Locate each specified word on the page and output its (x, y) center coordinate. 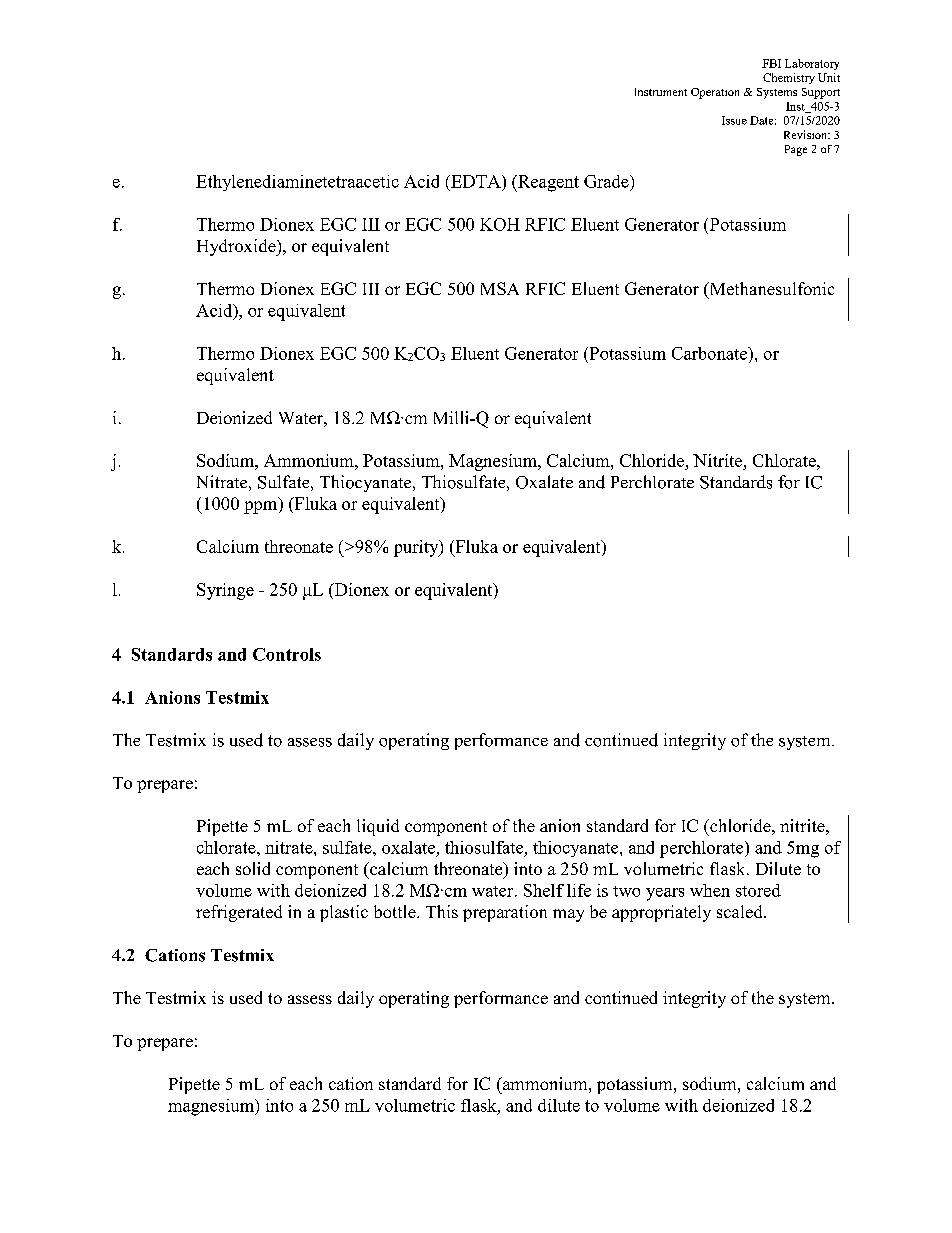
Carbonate (710, 353)
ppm (262, 507)
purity (417, 548)
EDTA (476, 181)
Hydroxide (237, 247)
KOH (500, 224)
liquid (378, 827)
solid (253, 868)
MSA (500, 288)
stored (758, 890)
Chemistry (789, 78)
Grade (607, 181)
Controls (287, 654)
